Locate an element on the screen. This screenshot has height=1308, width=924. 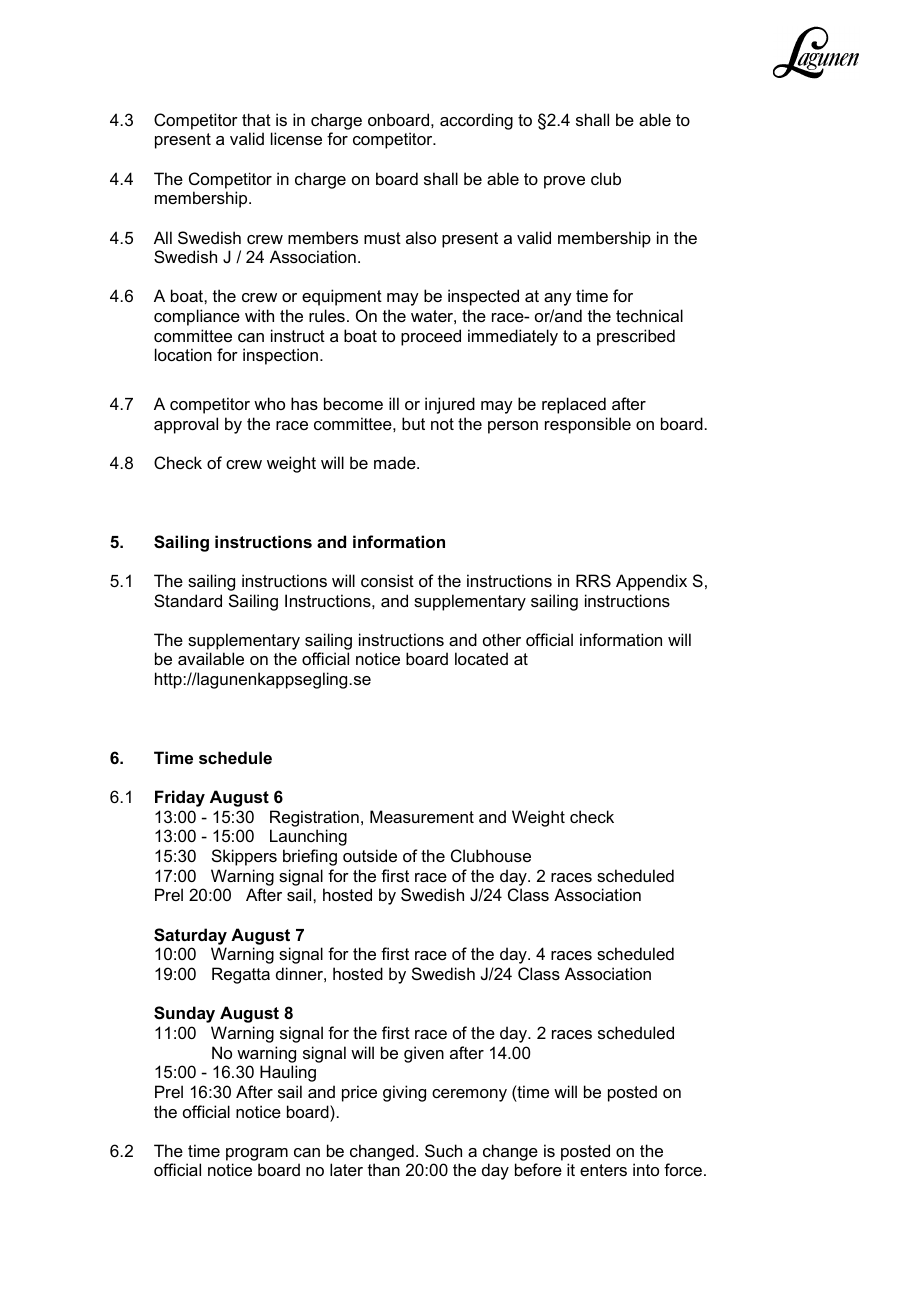
Skippers is located at coordinates (244, 857).
